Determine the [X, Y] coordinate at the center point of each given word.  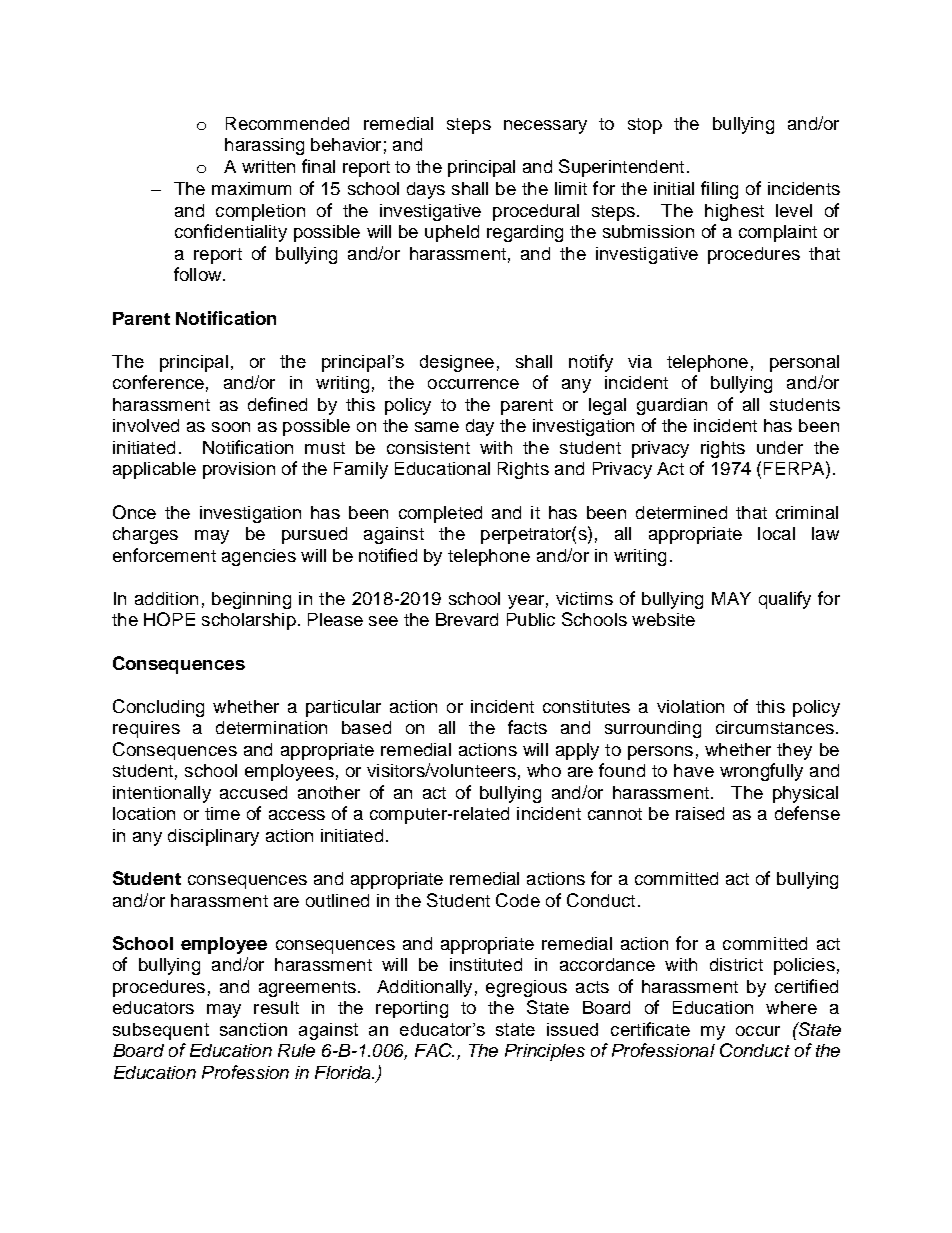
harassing [264, 146]
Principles [545, 1052]
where [791, 1007]
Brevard [467, 619]
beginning [251, 600]
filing [719, 190]
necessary [545, 127]
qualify [785, 600]
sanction [253, 1029]
